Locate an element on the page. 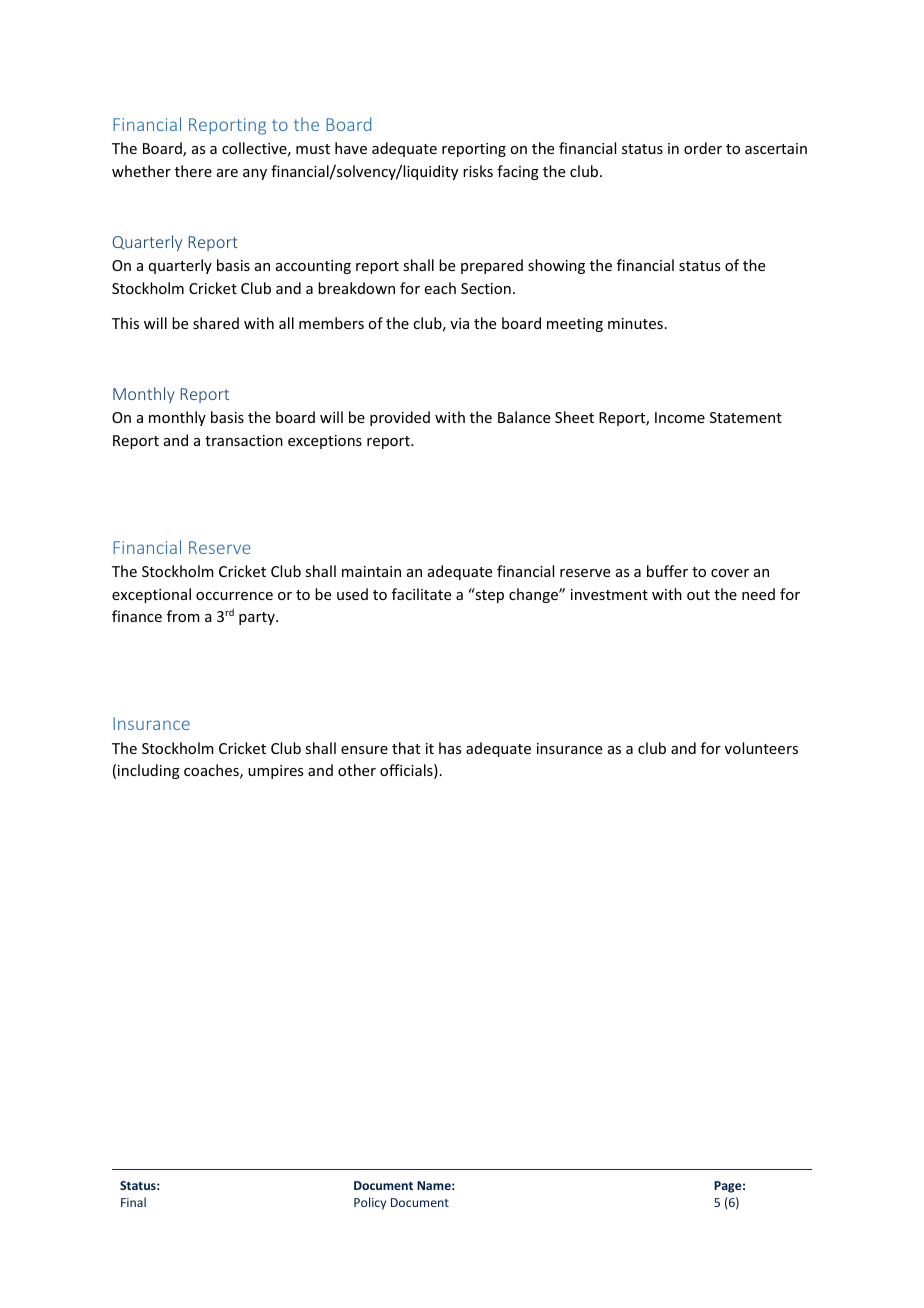  risks is located at coordinates (478, 171).
